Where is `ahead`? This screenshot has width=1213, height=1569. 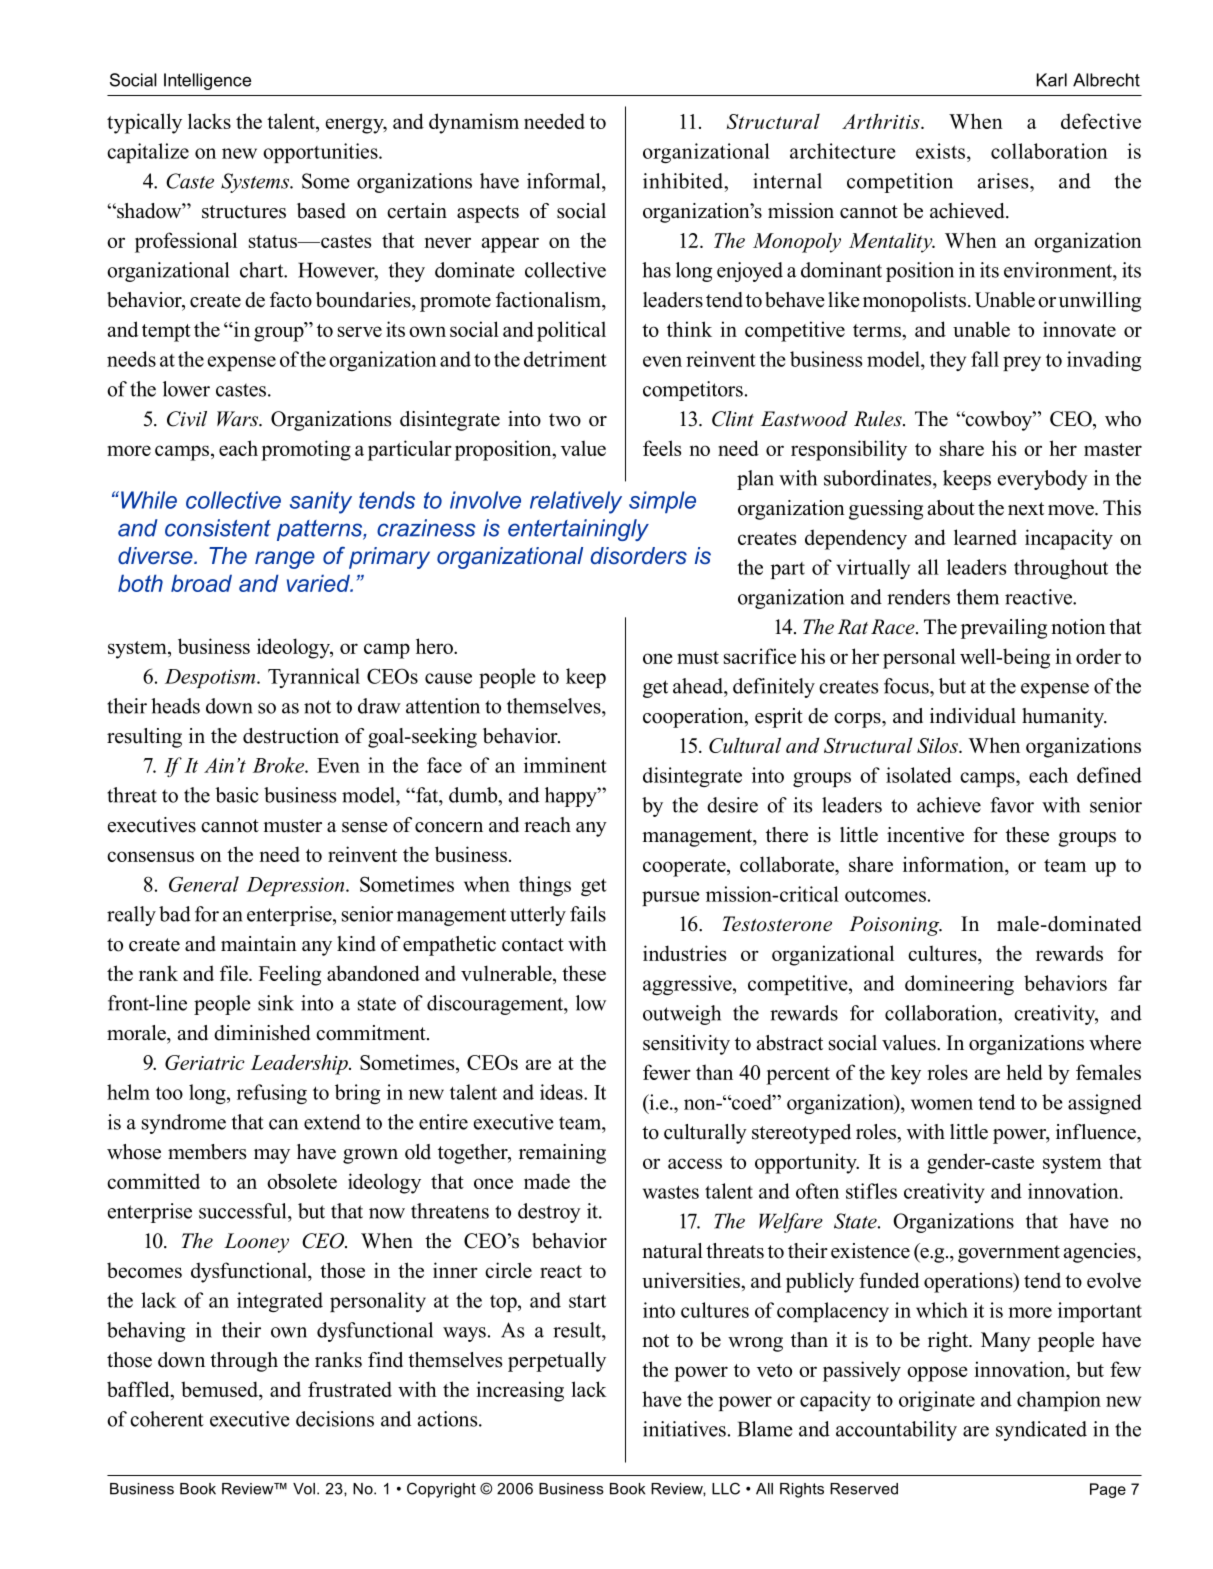
ahead is located at coordinates (699, 686).
